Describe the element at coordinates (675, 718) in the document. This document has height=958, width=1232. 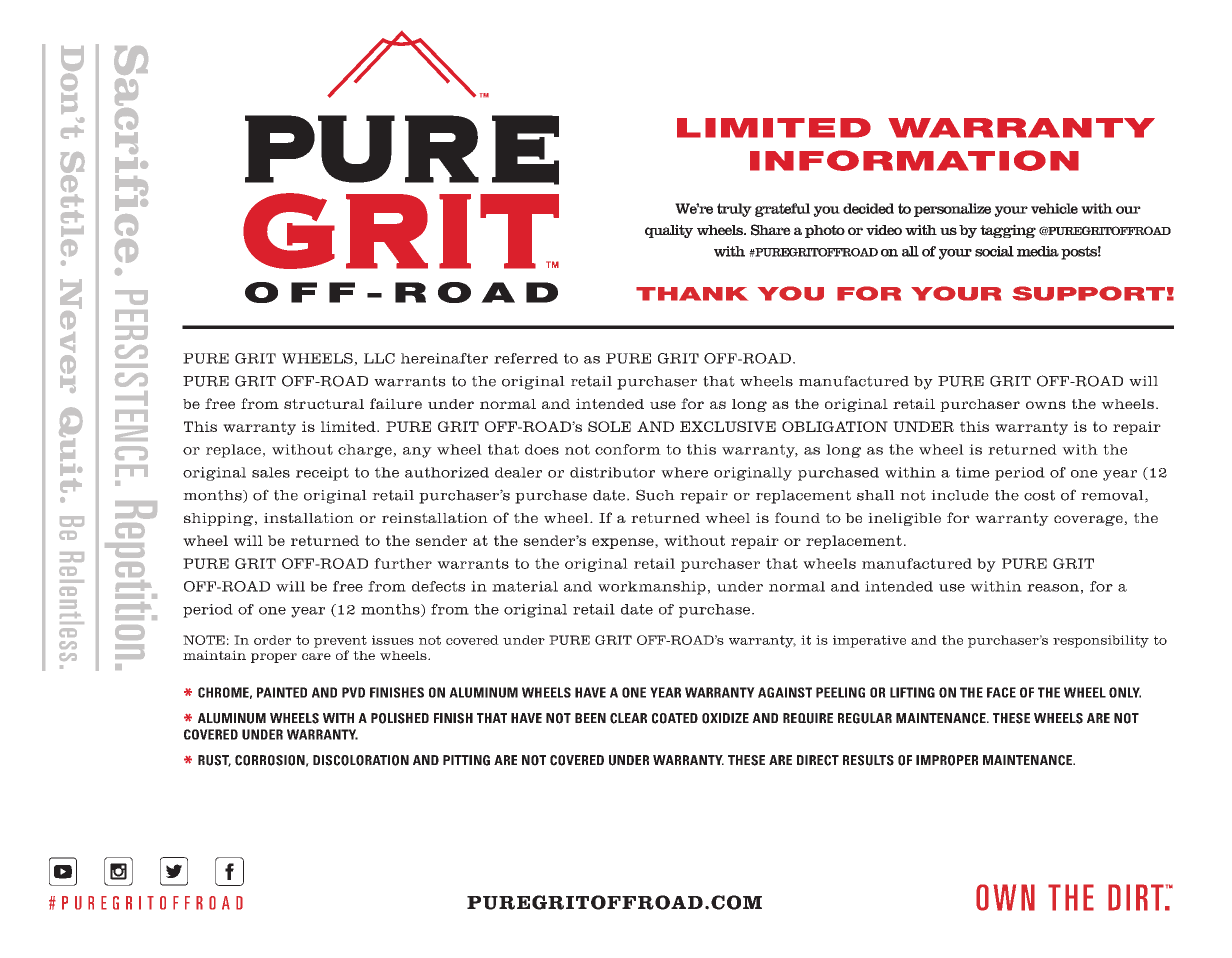
I see `COATED` at that location.
